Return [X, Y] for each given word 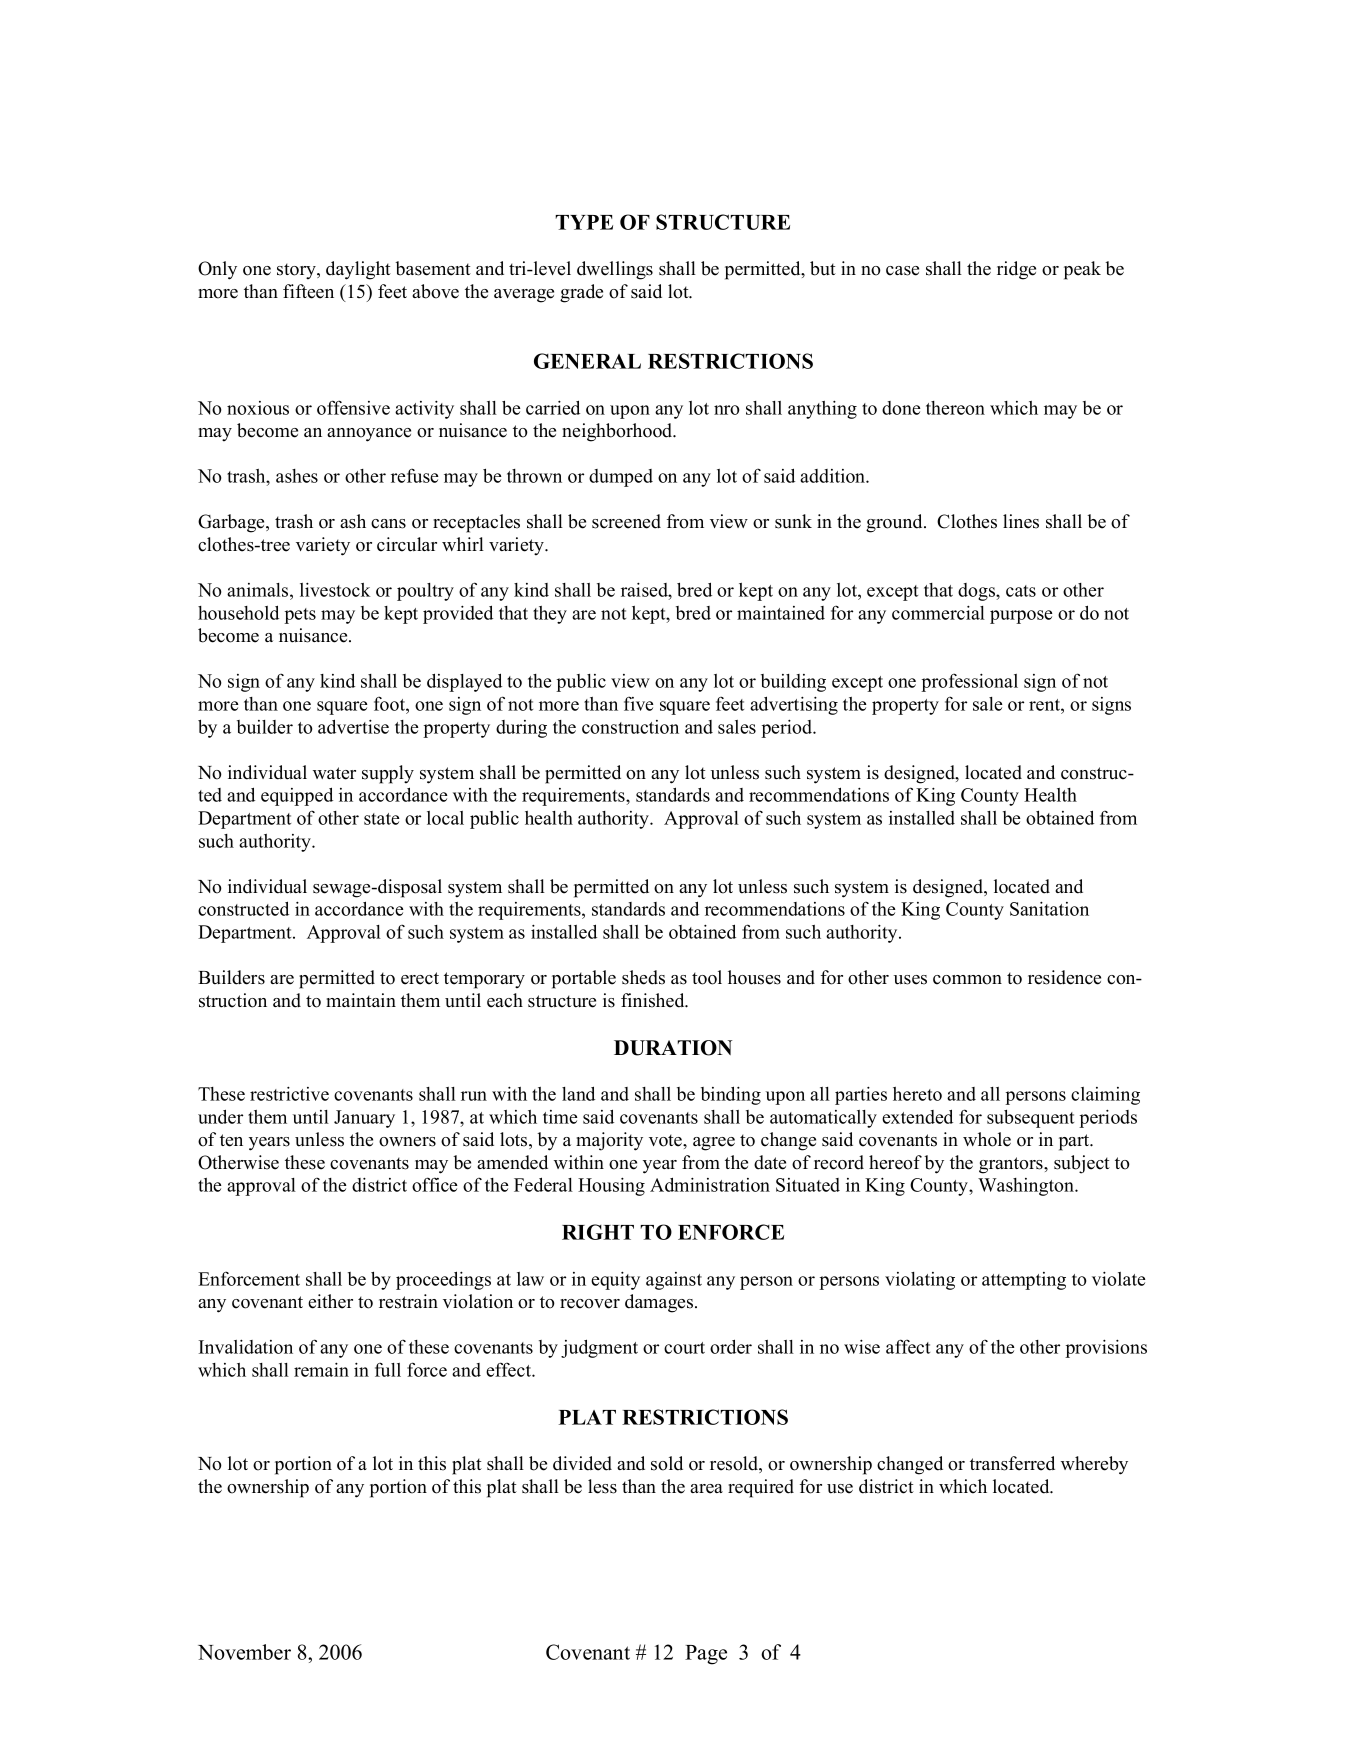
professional [969, 682]
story [297, 271]
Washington [1027, 1187]
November [244, 1652]
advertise [353, 726]
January [364, 1119]
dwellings [615, 270]
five [638, 703]
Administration [710, 1184]
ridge [1016, 270]
